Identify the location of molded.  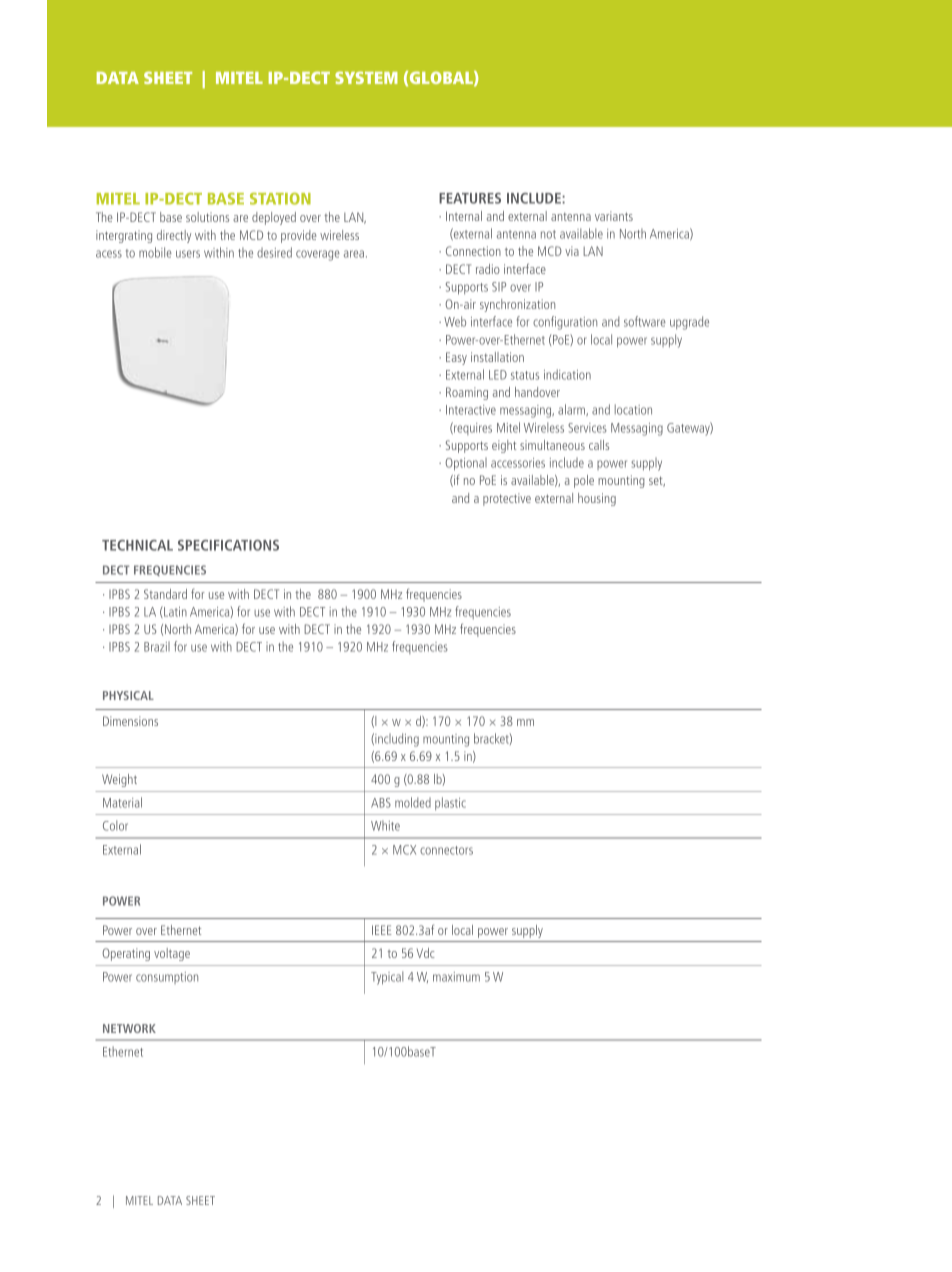
(413, 802).
